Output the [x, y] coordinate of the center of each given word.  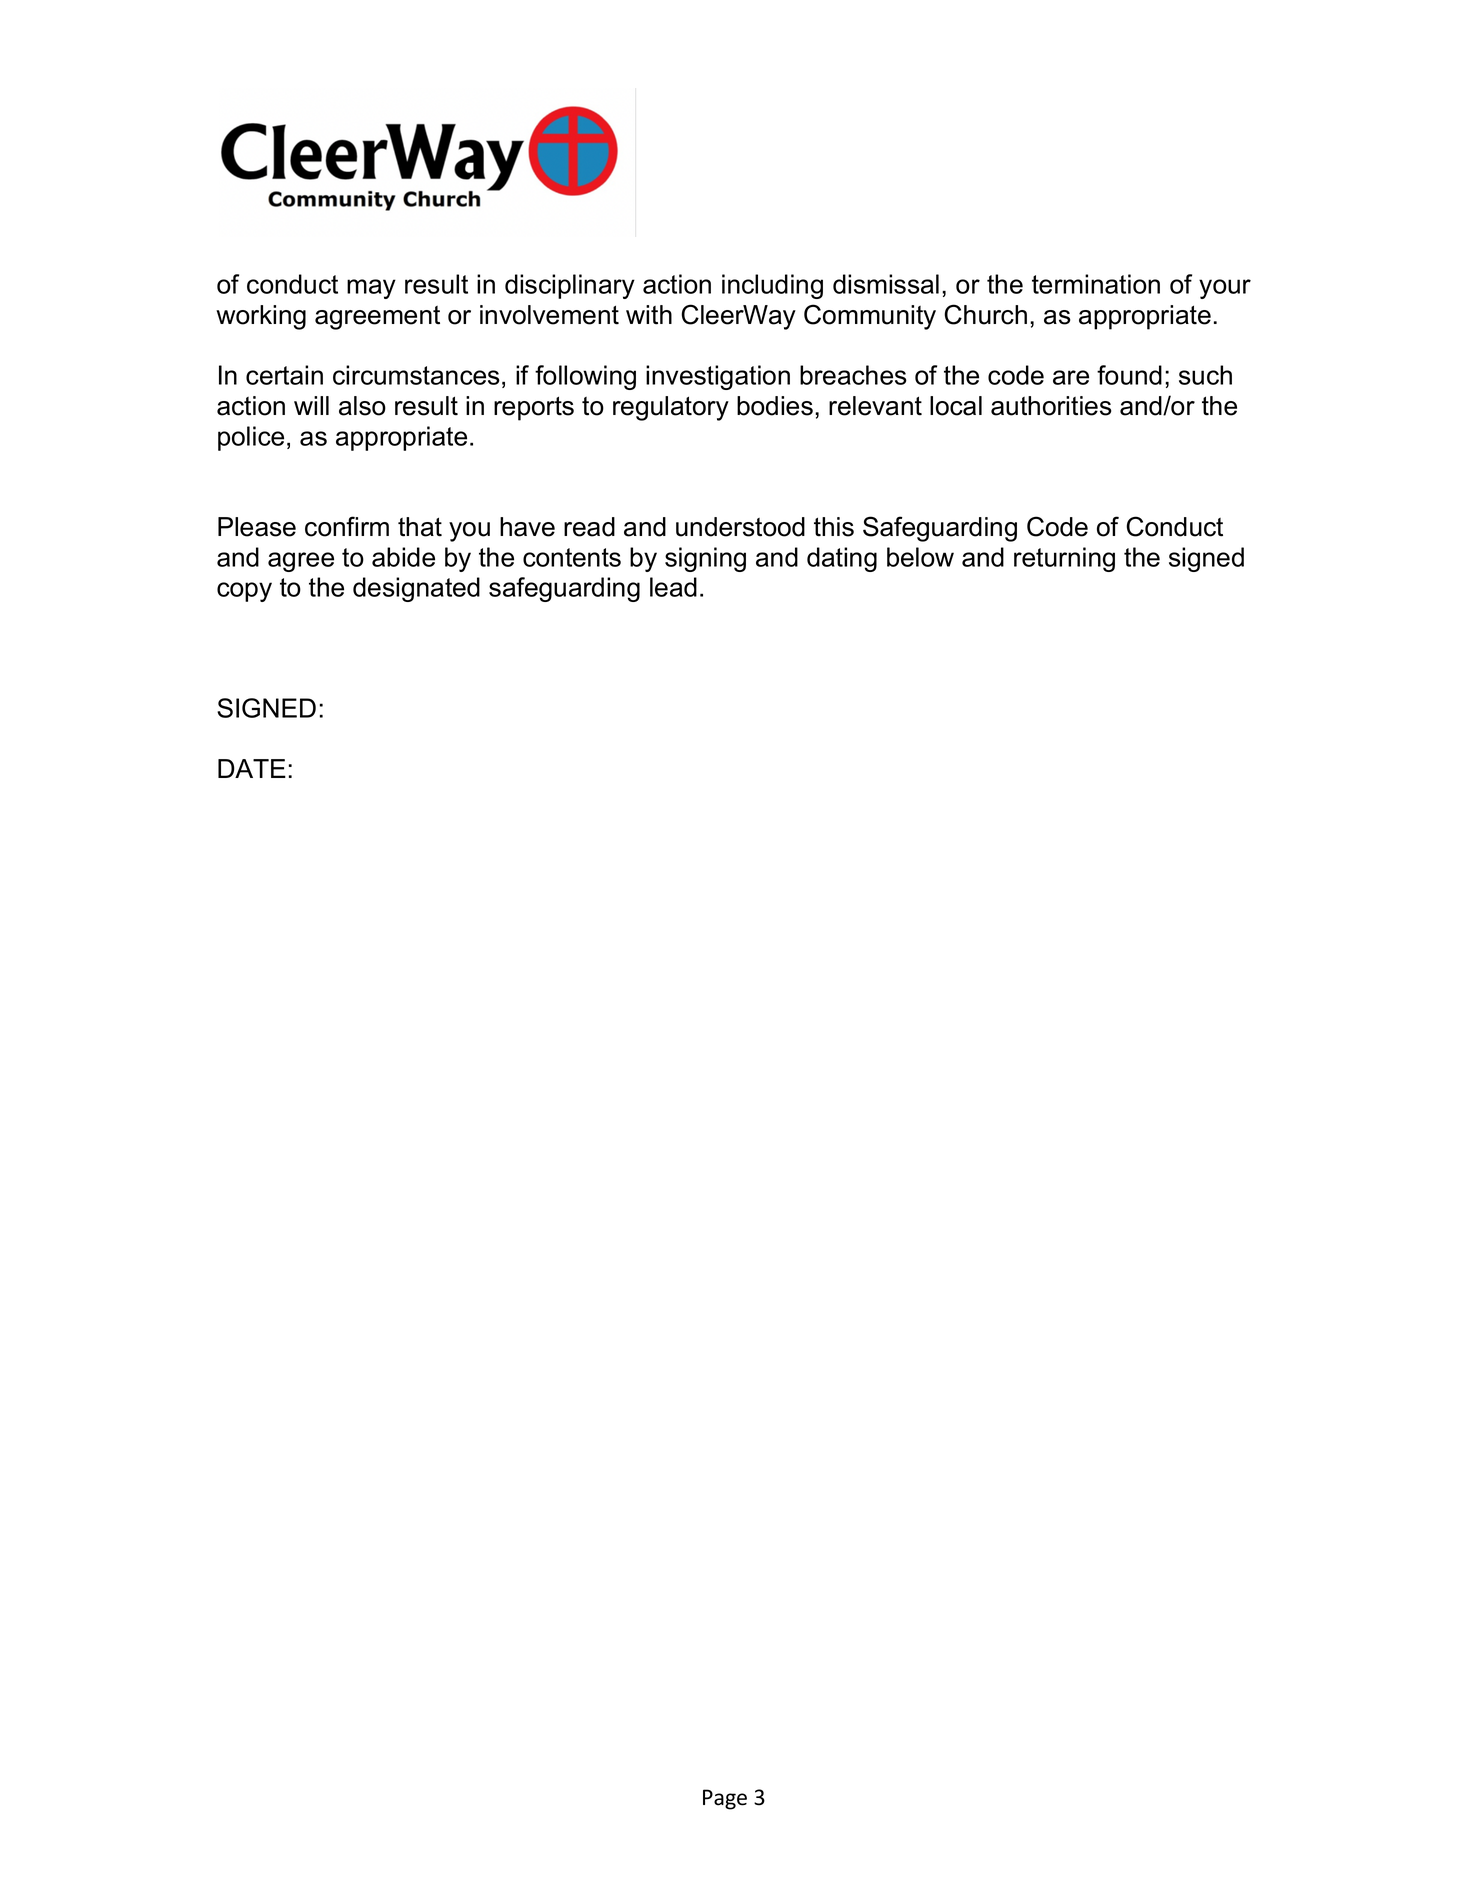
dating [842, 559]
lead [673, 587]
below [920, 557]
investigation [718, 377]
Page [725, 1799]
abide [403, 557]
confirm [347, 526]
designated [416, 589]
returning [1064, 559]
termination [1096, 284]
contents [572, 557]
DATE [252, 768]
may [371, 289]
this [834, 527]
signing [705, 559]
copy [244, 592]
